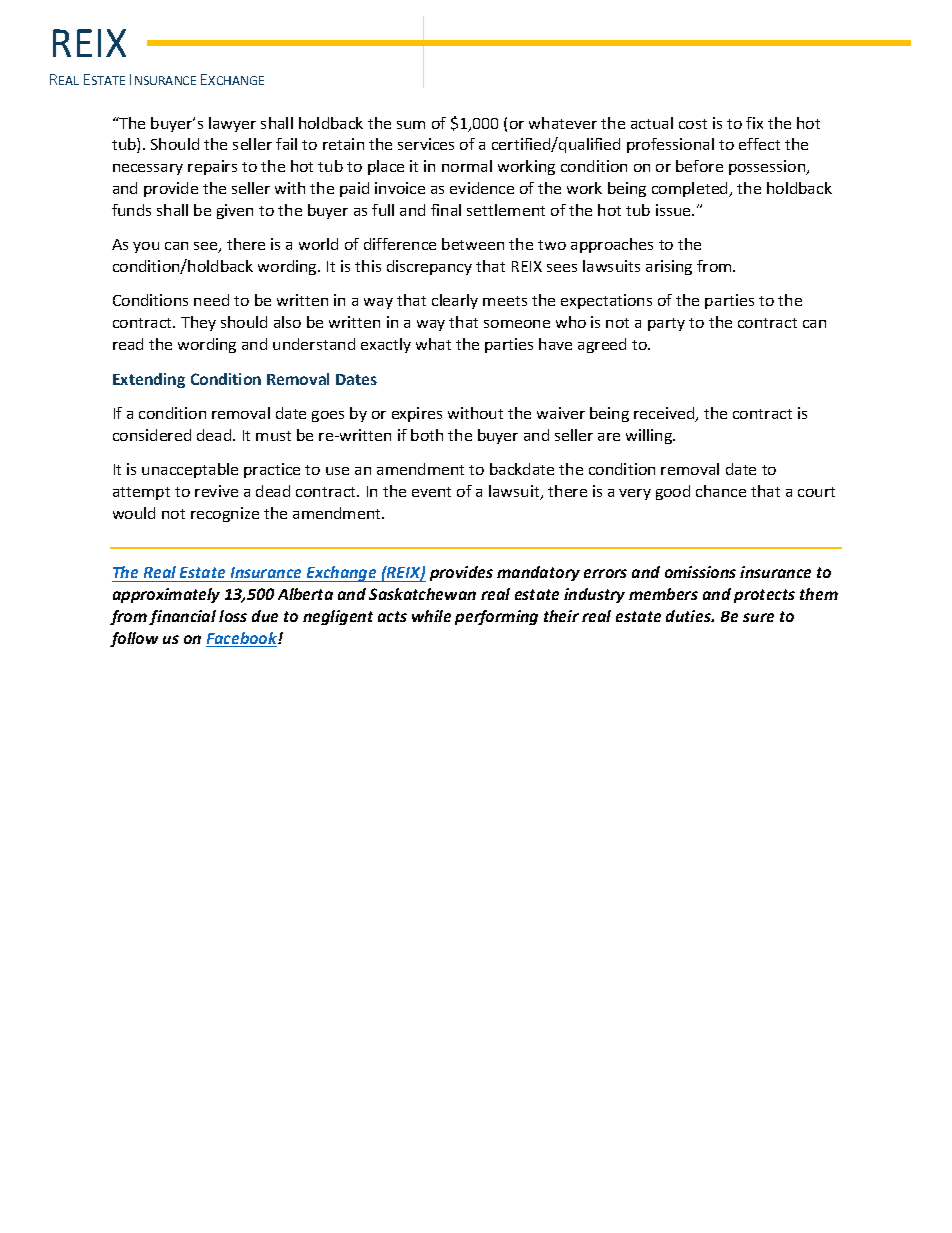 The image size is (952, 1233). I want to click on revive, so click(216, 491).
